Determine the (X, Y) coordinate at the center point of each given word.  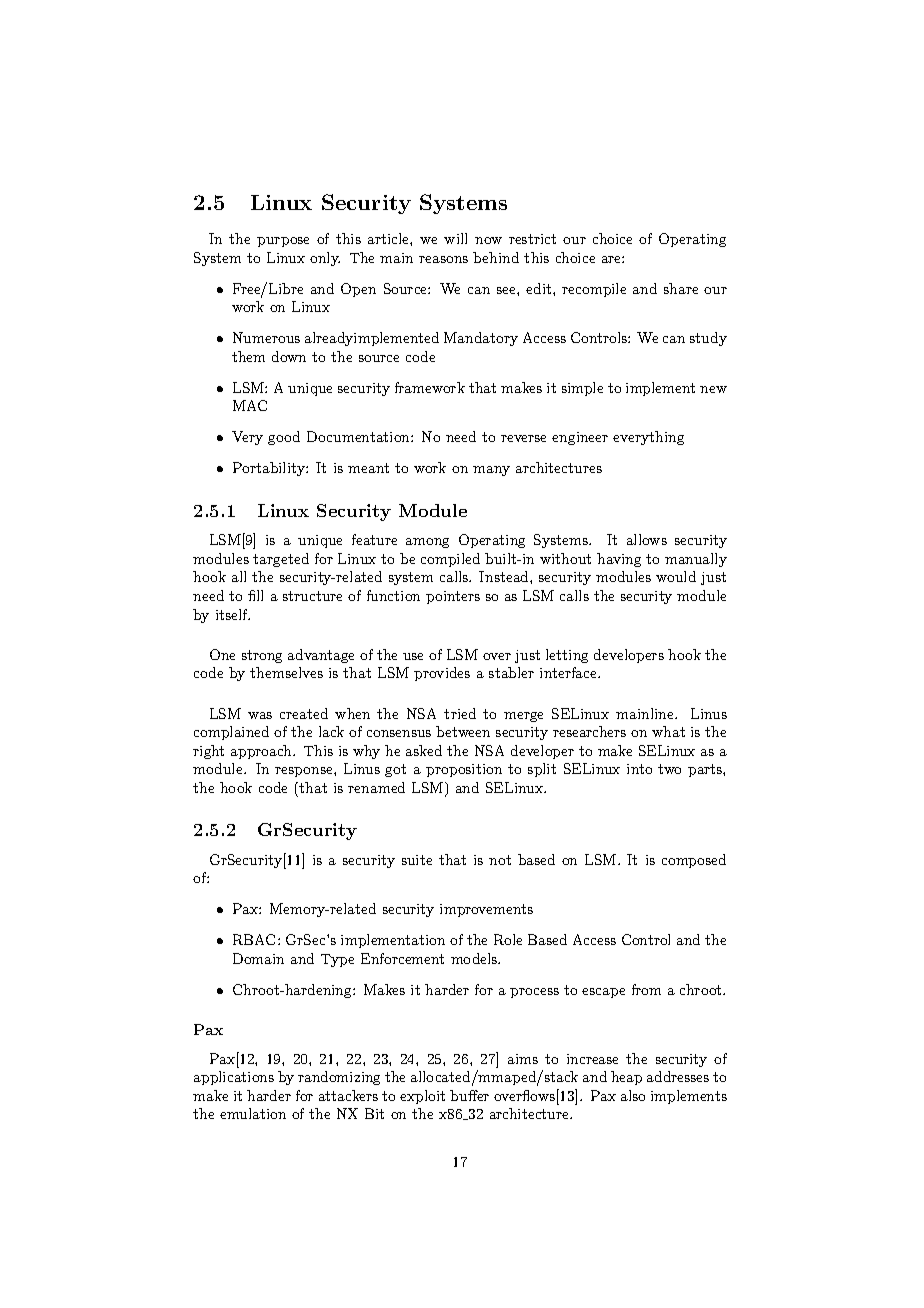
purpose (283, 242)
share (681, 288)
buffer (469, 1095)
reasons (443, 259)
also (633, 1095)
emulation (253, 1113)
